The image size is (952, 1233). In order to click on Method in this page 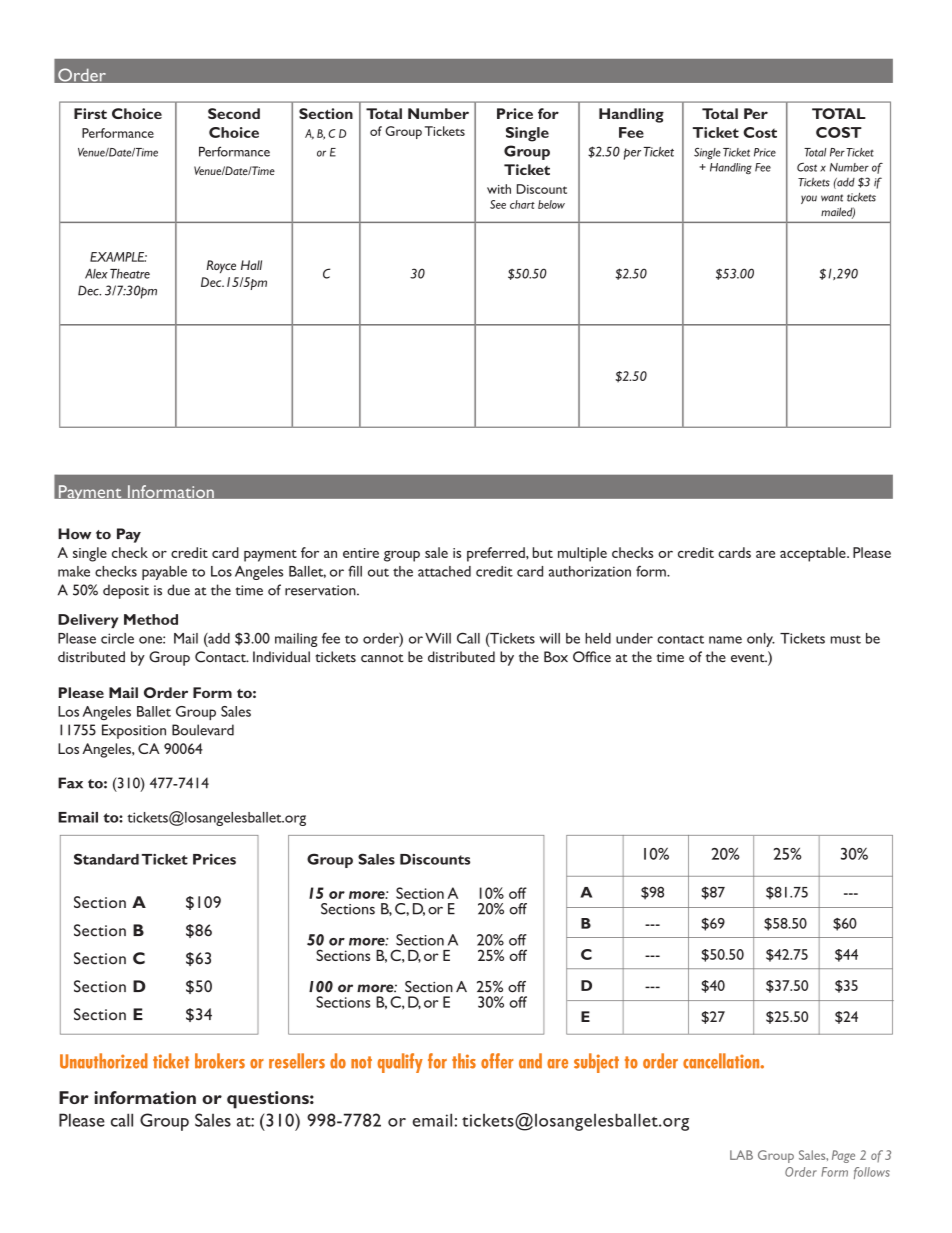, I will do `click(151, 619)`.
